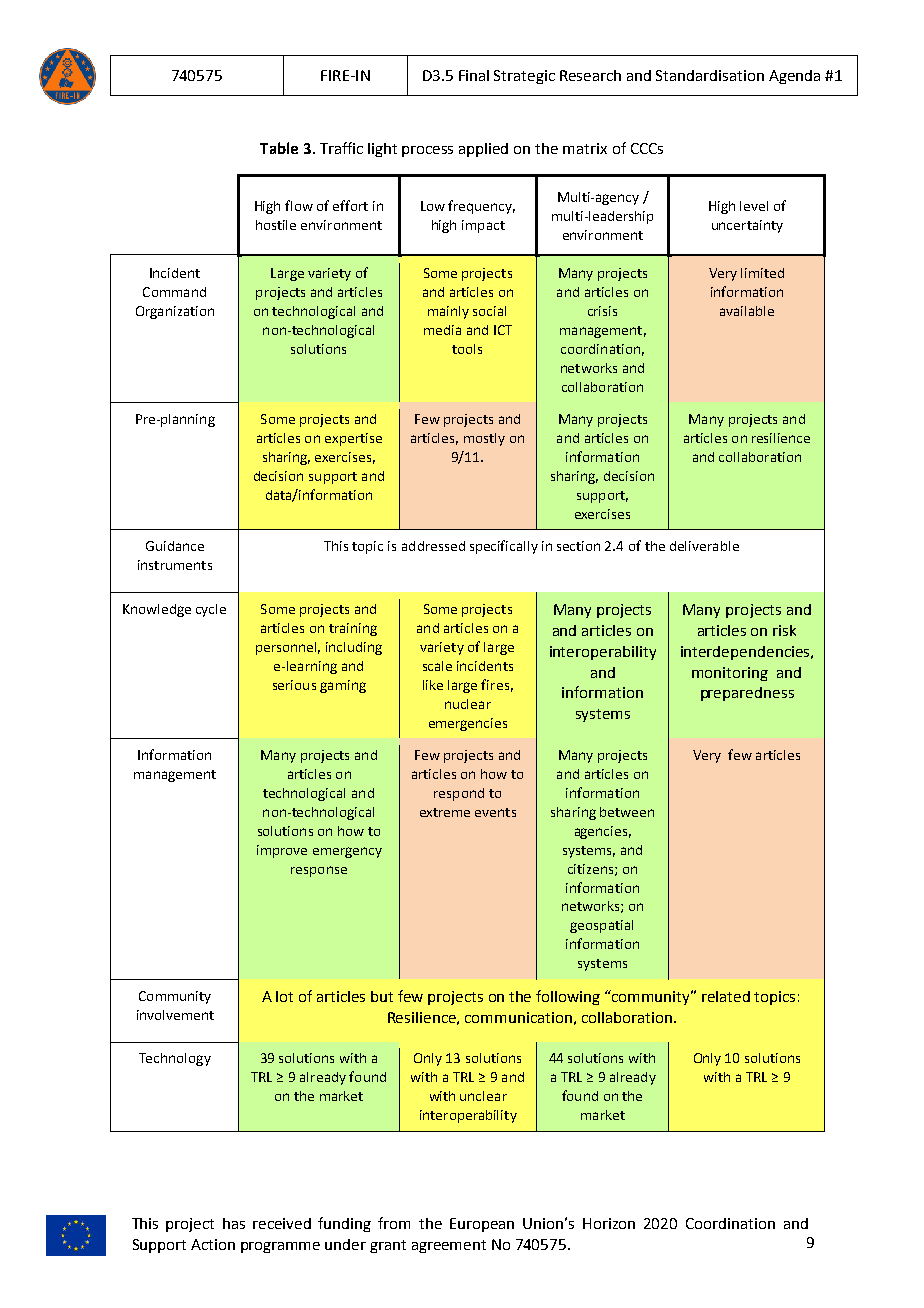 The width and height of the image is (924, 1308). What do you see at coordinates (211, 610) in the image?
I see `cycle` at bounding box center [211, 610].
